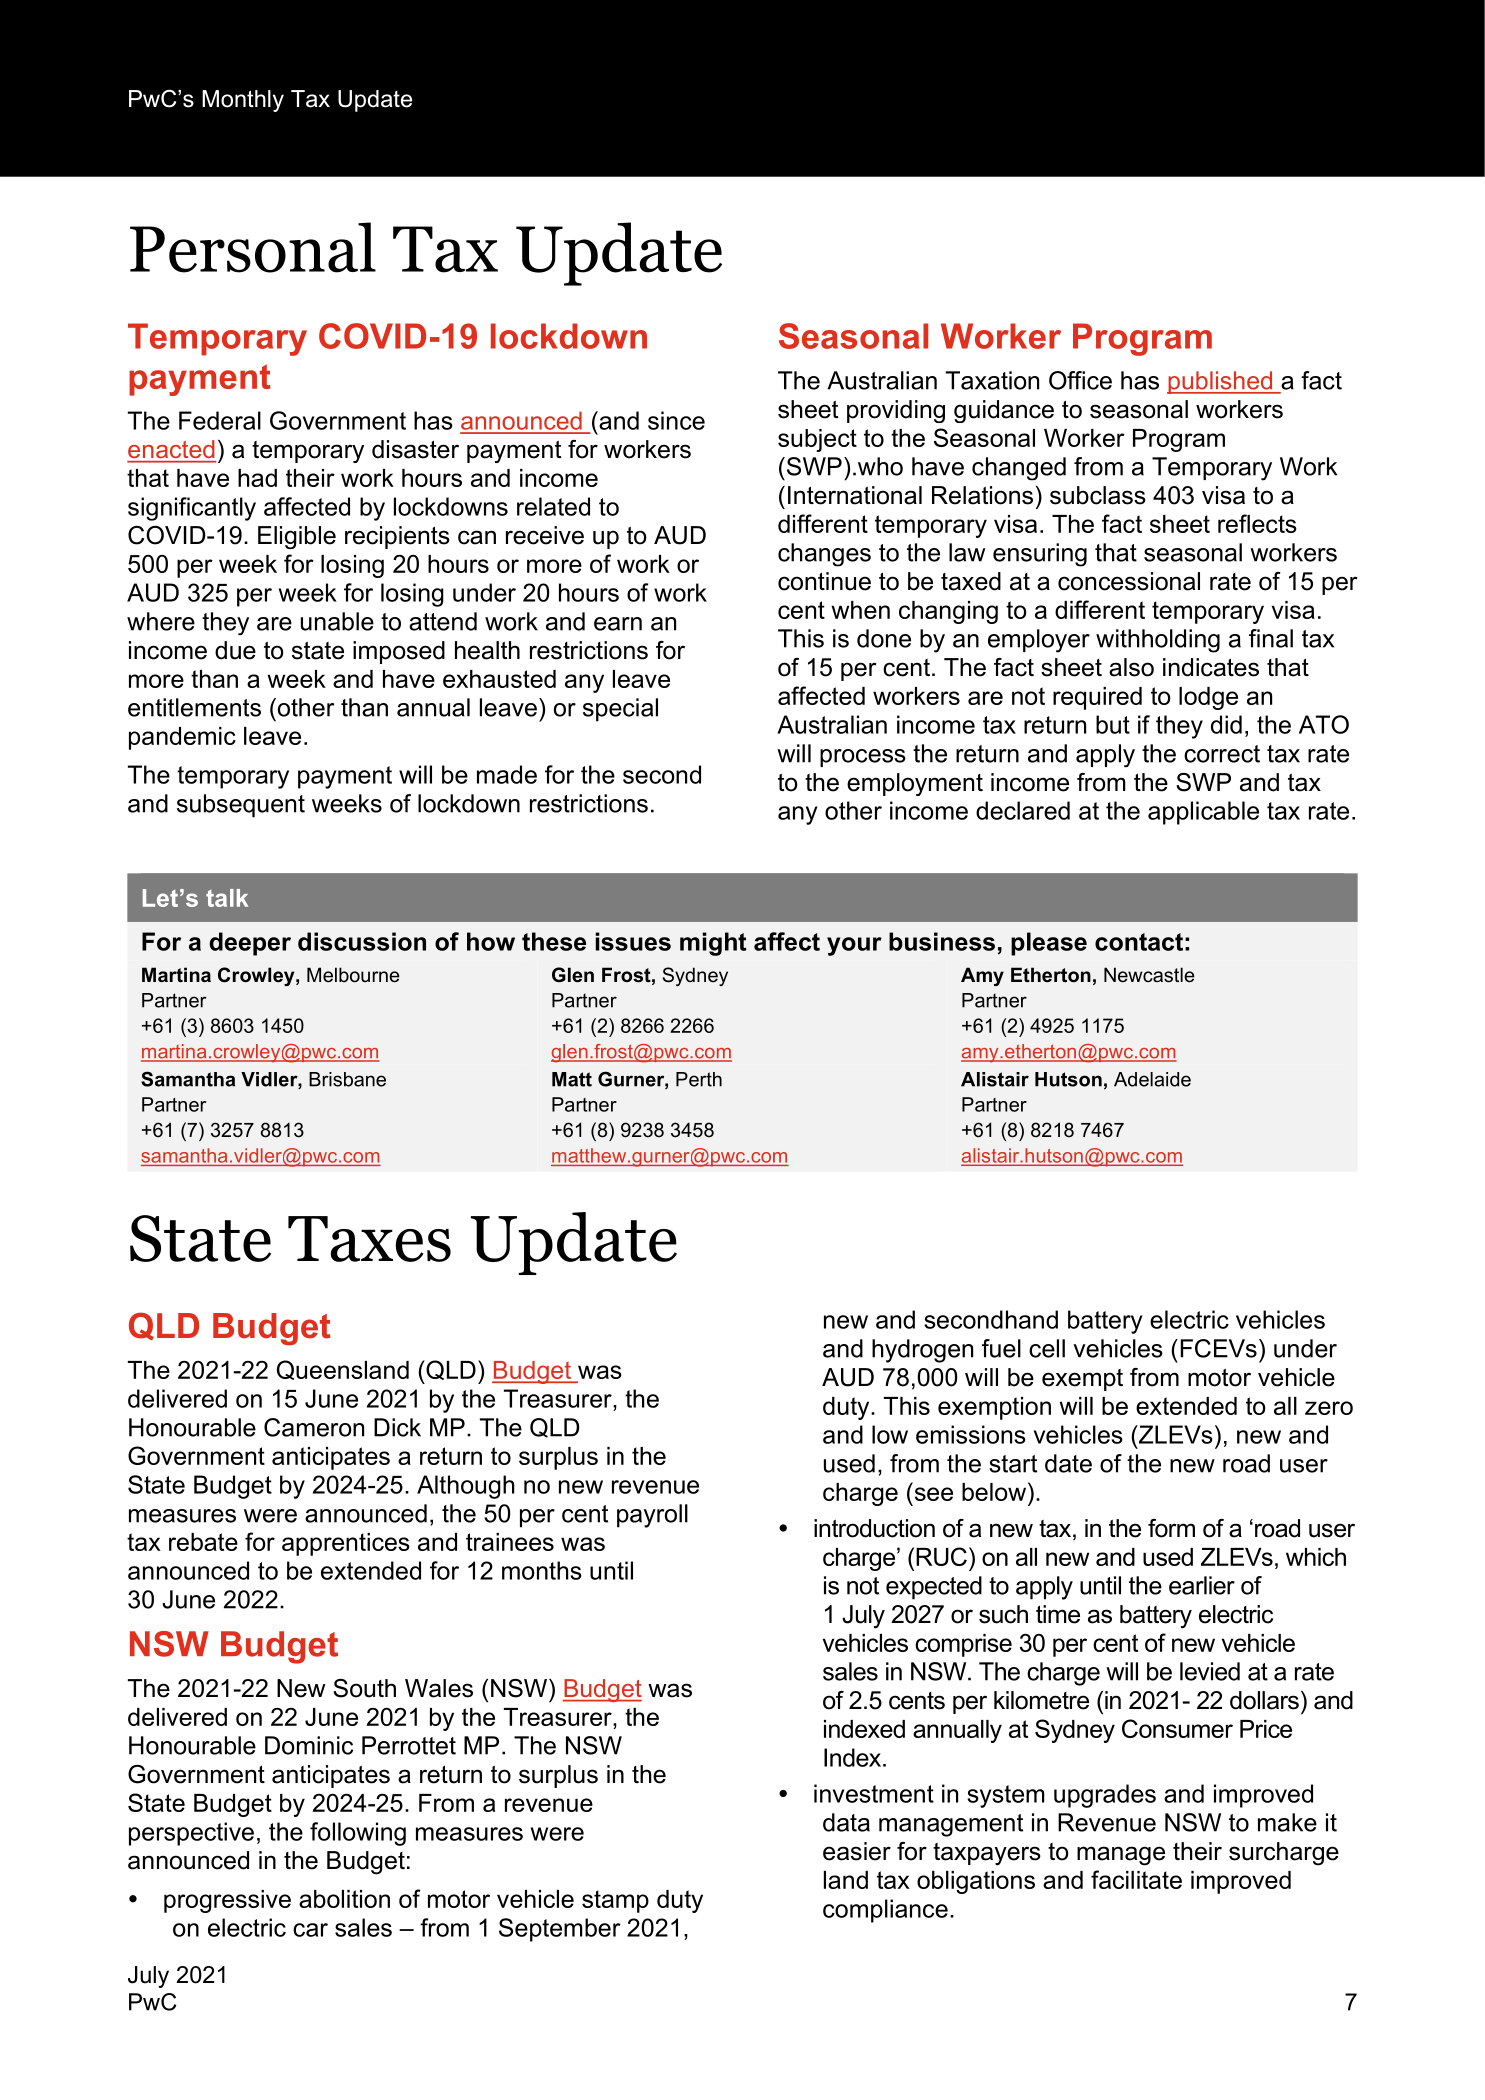 The width and height of the screenshot is (1485, 2100). Describe the element at coordinates (857, 1851) in the screenshot. I see `easier` at that location.
